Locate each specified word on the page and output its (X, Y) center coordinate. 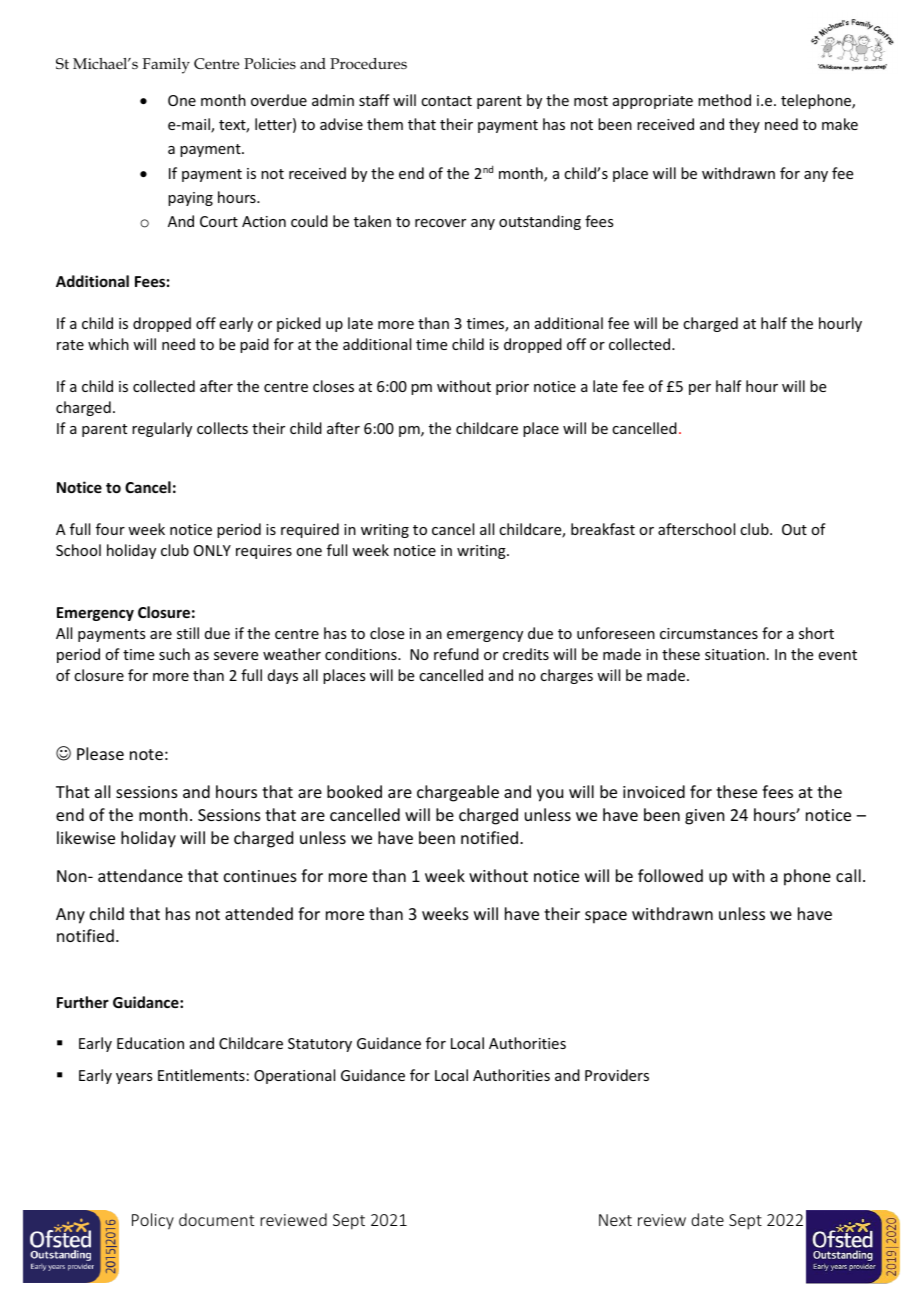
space (606, 917)
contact (446, 101)
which (108, 344)
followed (670, 875)
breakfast (603, 529)
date (707, 1219)
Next (615, 1220)
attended (259, 913)
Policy (153, 1221)
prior (512, 388)
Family (166, 66)
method (724, 100)
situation (735, 654)
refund (456, 654)
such (174, 654)
